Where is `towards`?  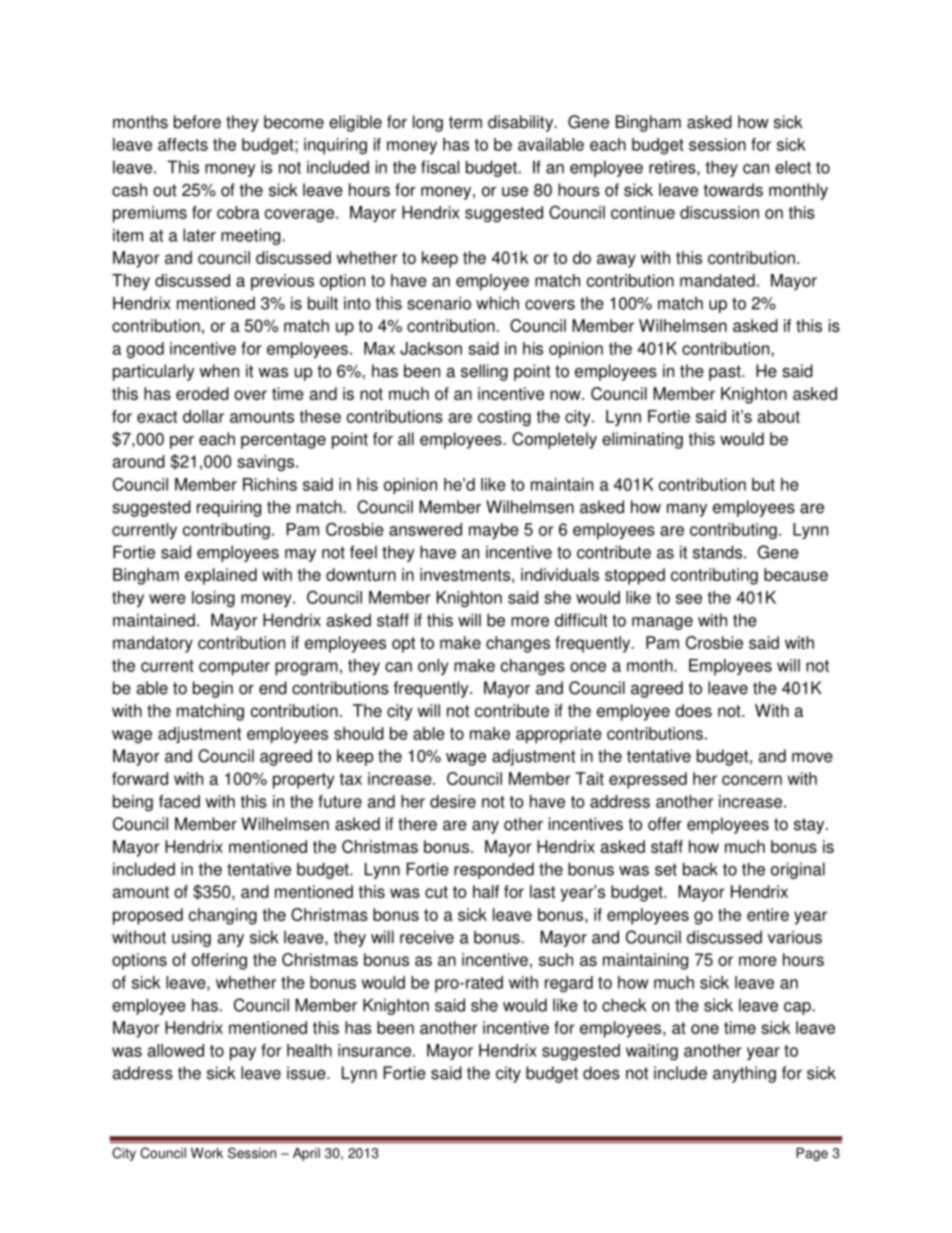 towards is located at coordinates (733, 190).
